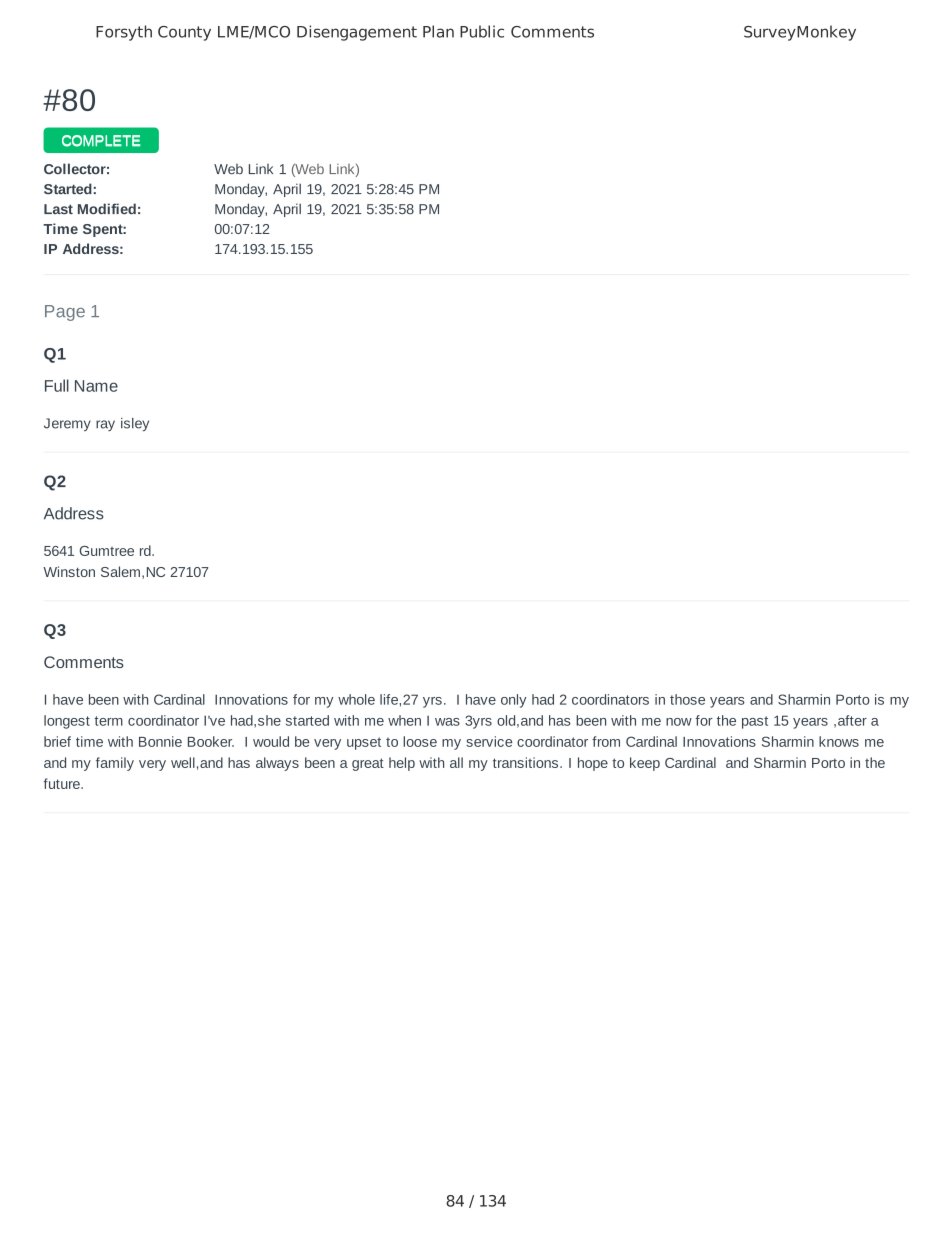 This screenshot has width=952, height=1233. Describe the element at coordinates (513, 701) in the screenshot. I see `only` at that location.
